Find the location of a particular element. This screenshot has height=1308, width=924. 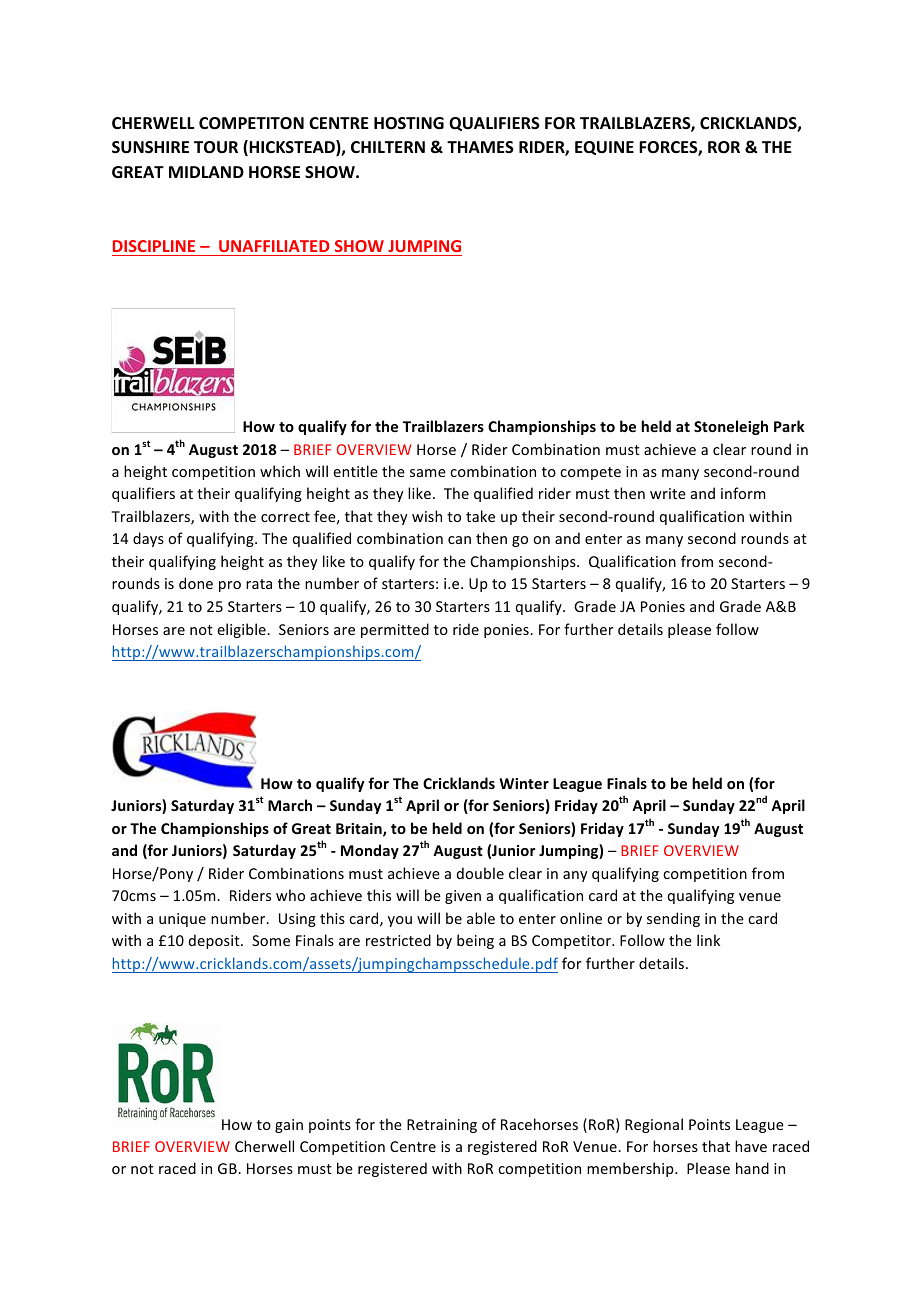

EQUINE is located at coordinates (604, 148).
